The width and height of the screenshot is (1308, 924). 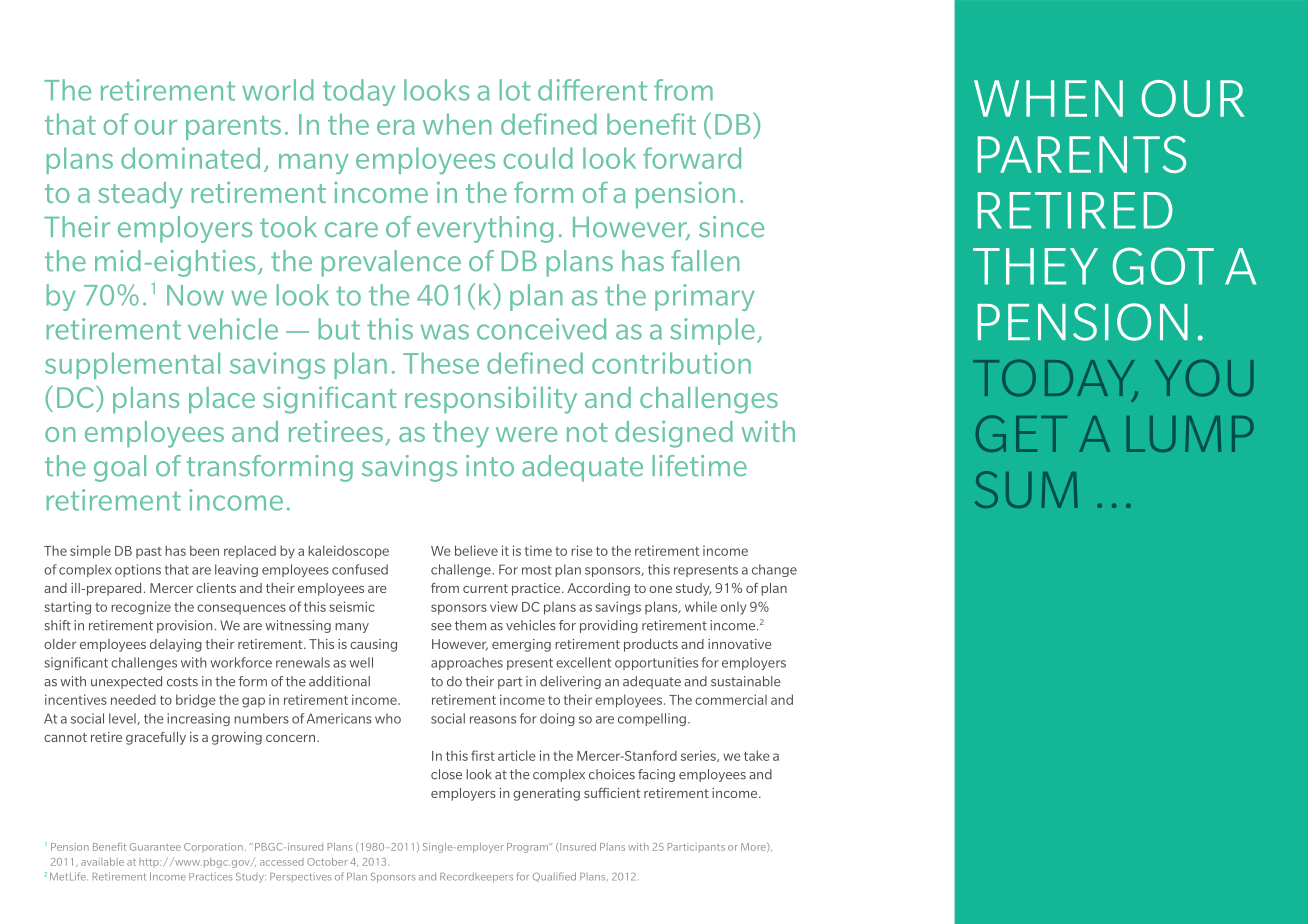 I want to click on rise, so click(x=582, y=550).
